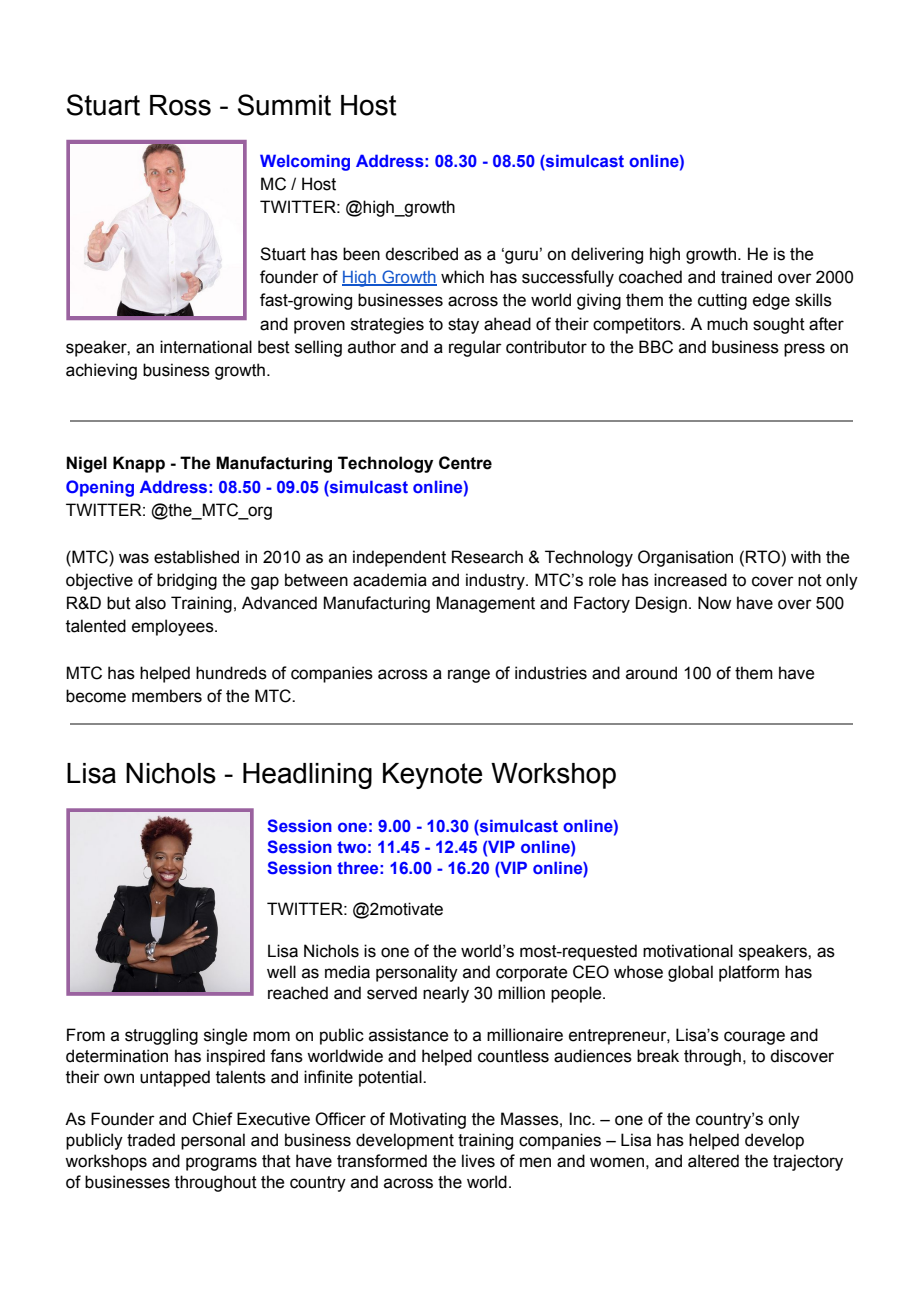 This screenshot has width=924, height=1308. What do you see at coordinates (305, 162) in the screenshot?
I see `Welcoming` at bounding box center [305, 162].
